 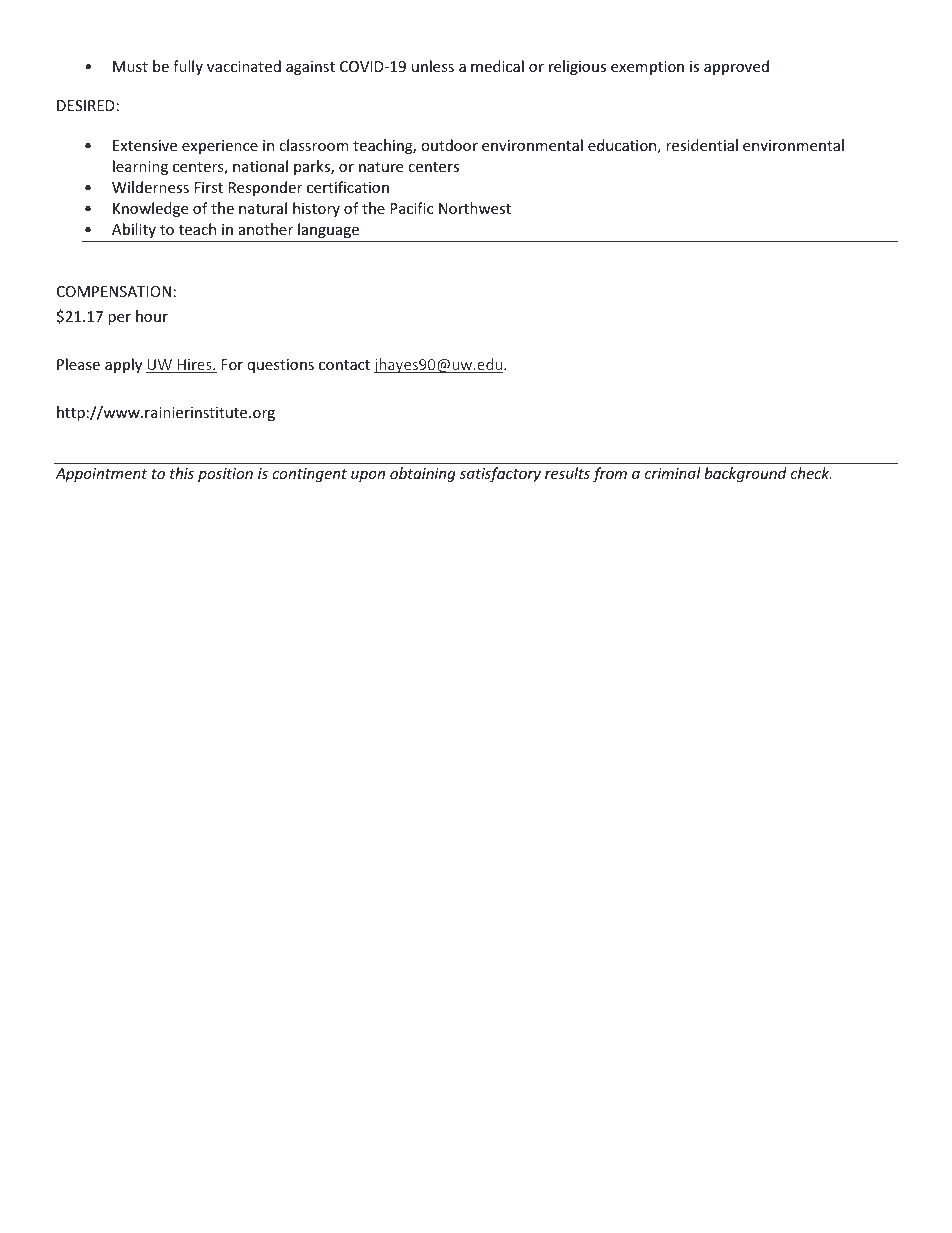 What do you see at coordinates (328, 230) in the screenshot?
I see `language` at bounding box center [328, 230].
